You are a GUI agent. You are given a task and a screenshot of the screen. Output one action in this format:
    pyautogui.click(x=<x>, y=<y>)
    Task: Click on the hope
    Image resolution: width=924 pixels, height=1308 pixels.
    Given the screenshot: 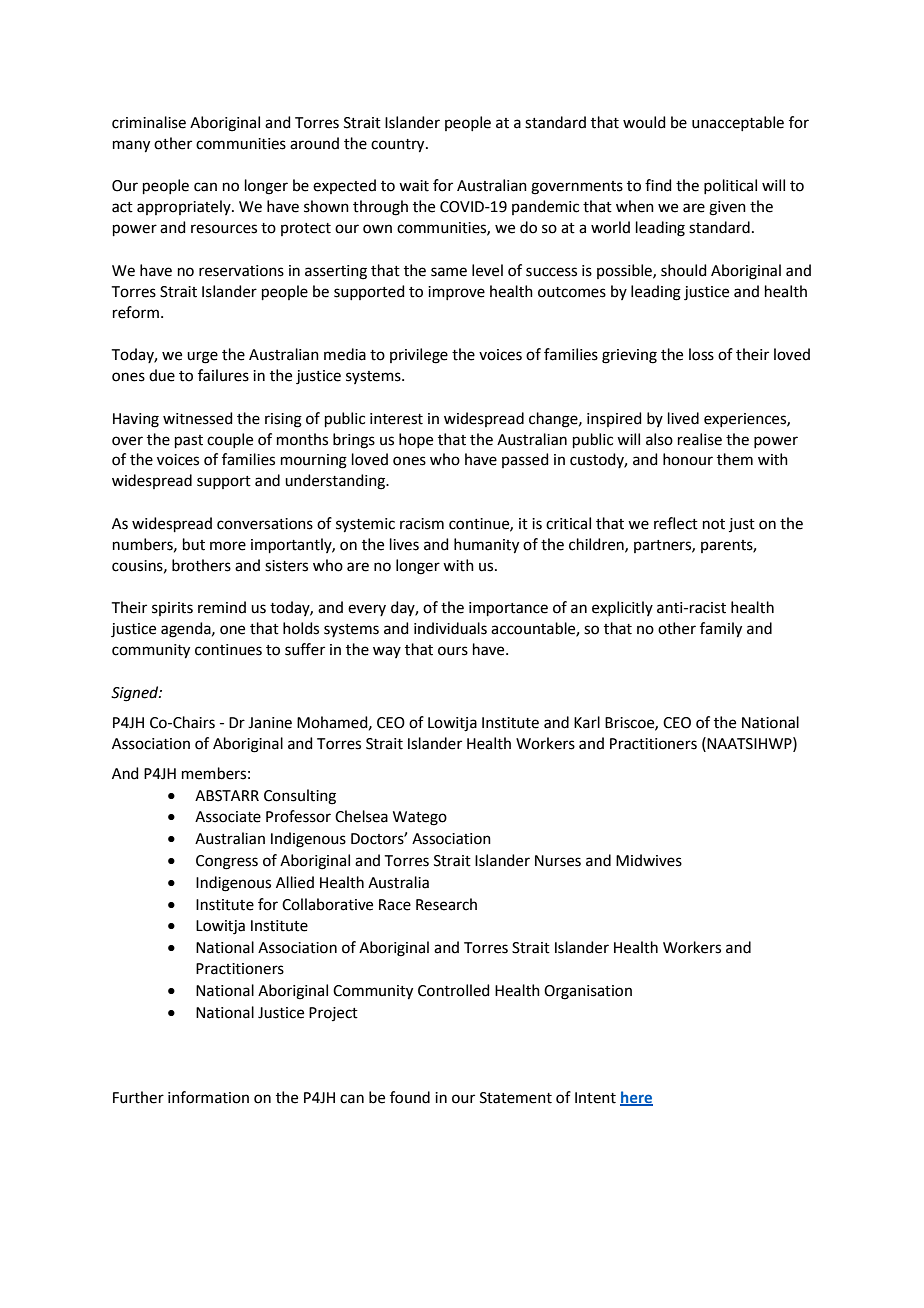 What is the action you would take?
    pyautogui.click(x=416, y=440)
